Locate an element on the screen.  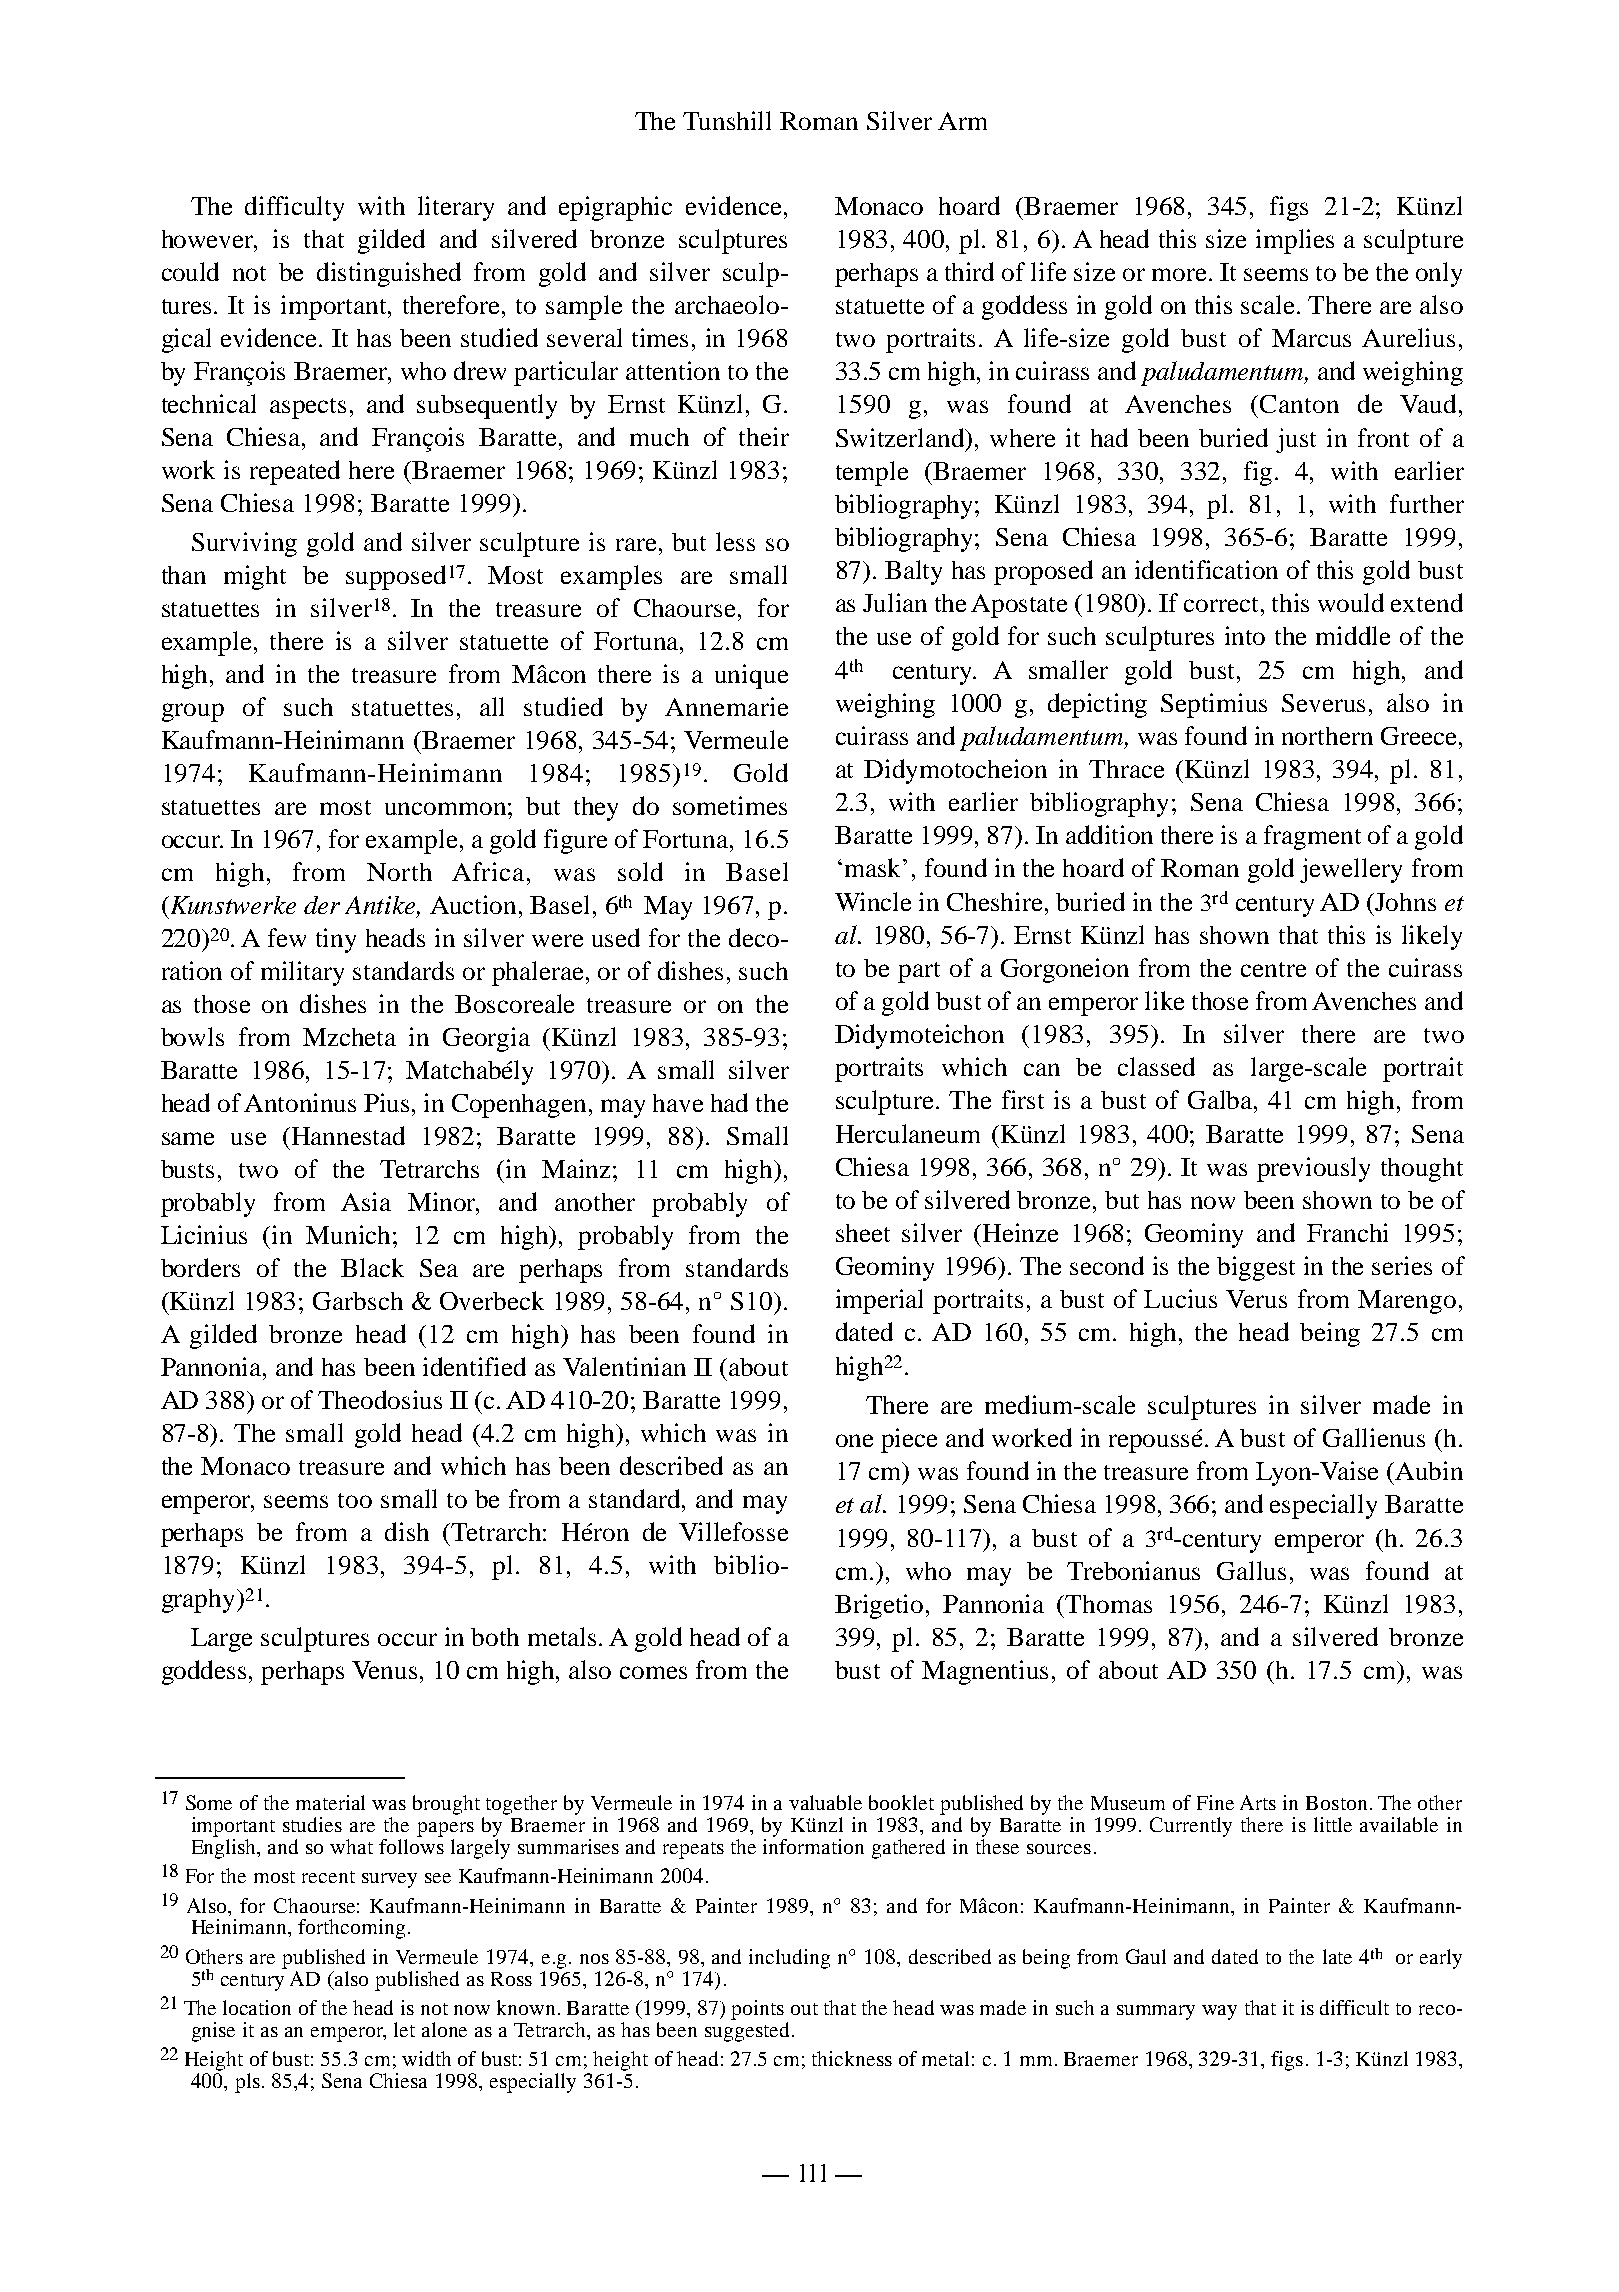
Lucius is located at coordinates (1180, 1298).
